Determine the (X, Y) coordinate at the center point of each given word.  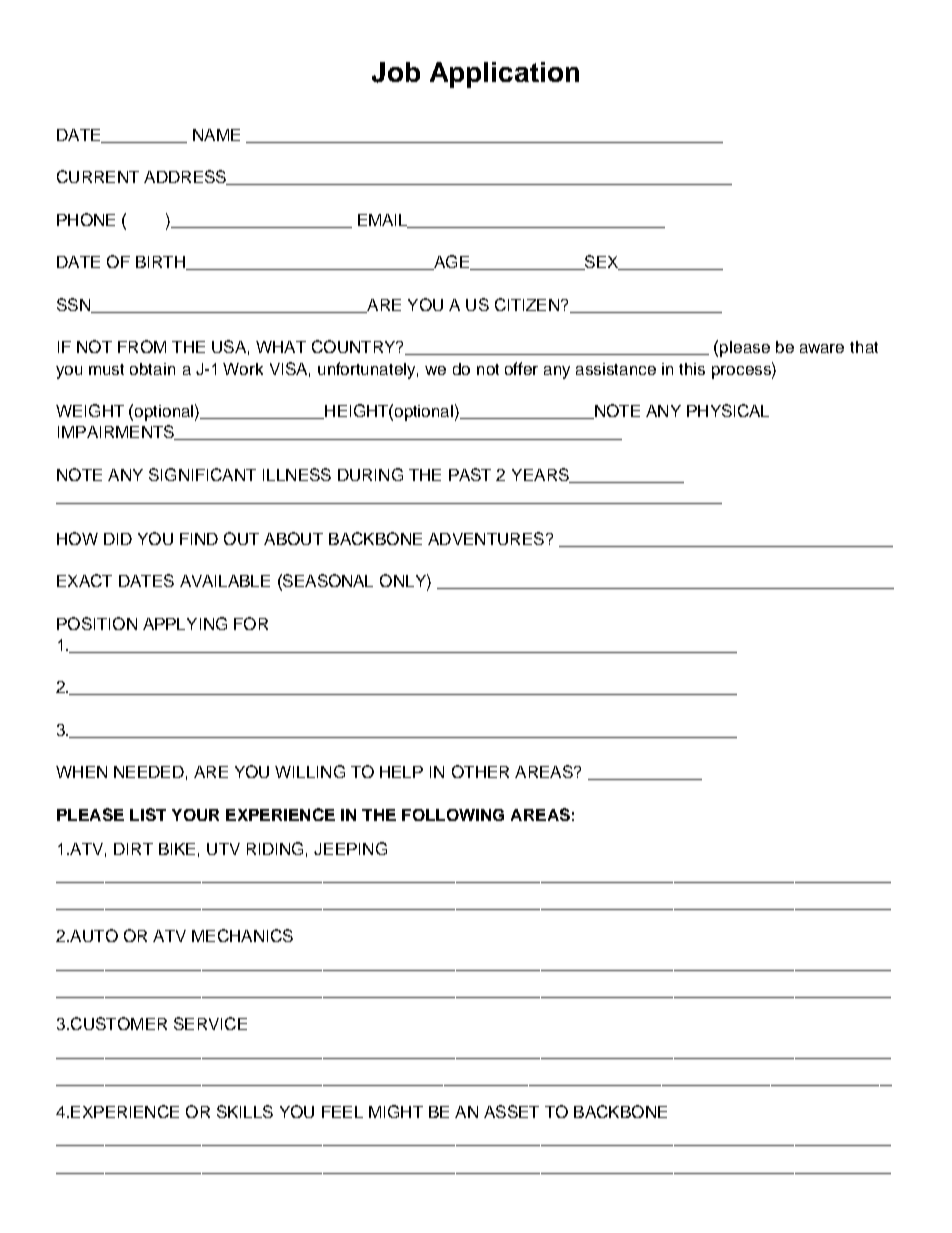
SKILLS (245, 1111)
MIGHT (396, 1111)
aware (822, 348)
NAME (216, 135)
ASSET (511, 1111)
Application (504, 75)
